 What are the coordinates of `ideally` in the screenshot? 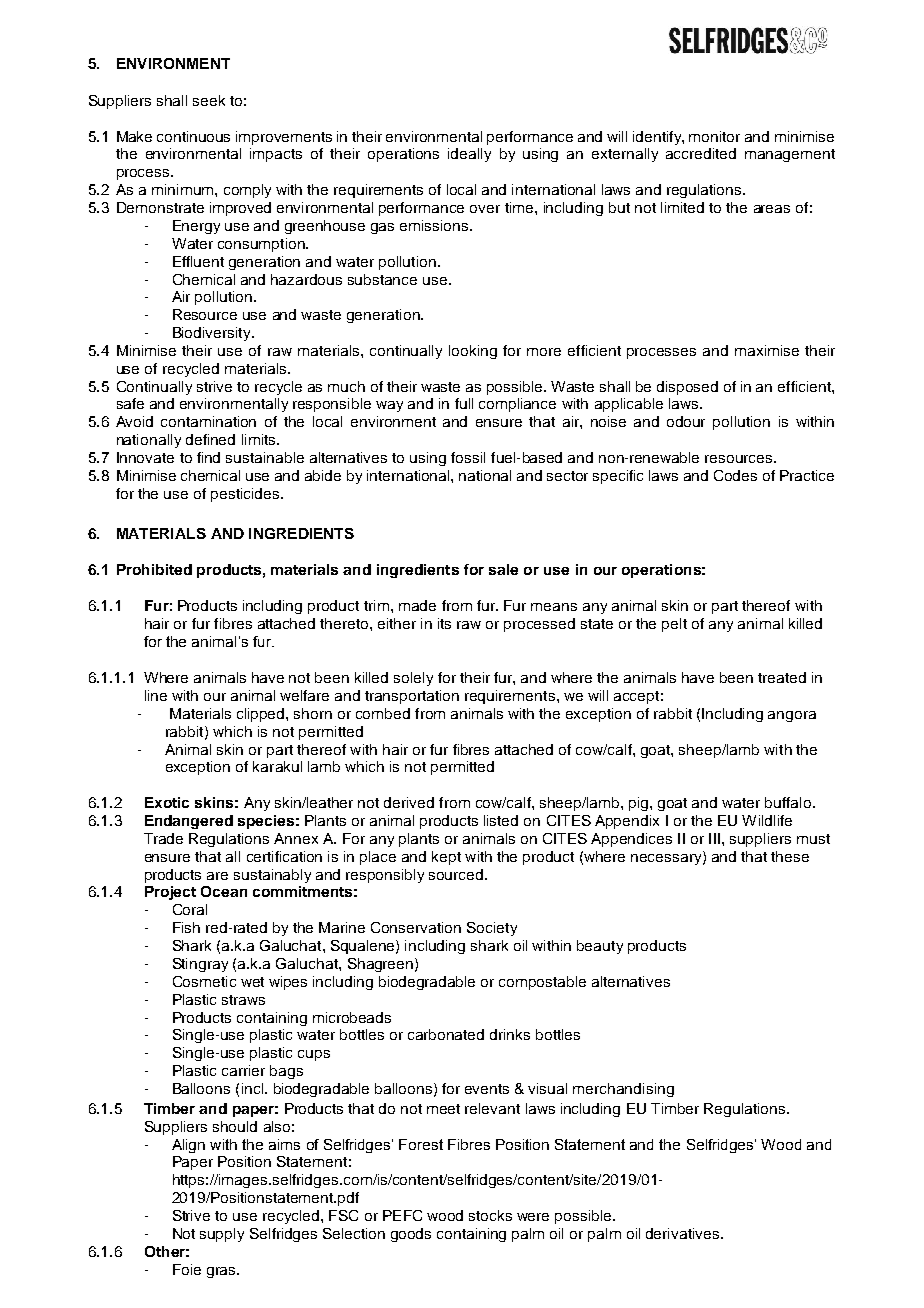 It's located at (469, 155).
